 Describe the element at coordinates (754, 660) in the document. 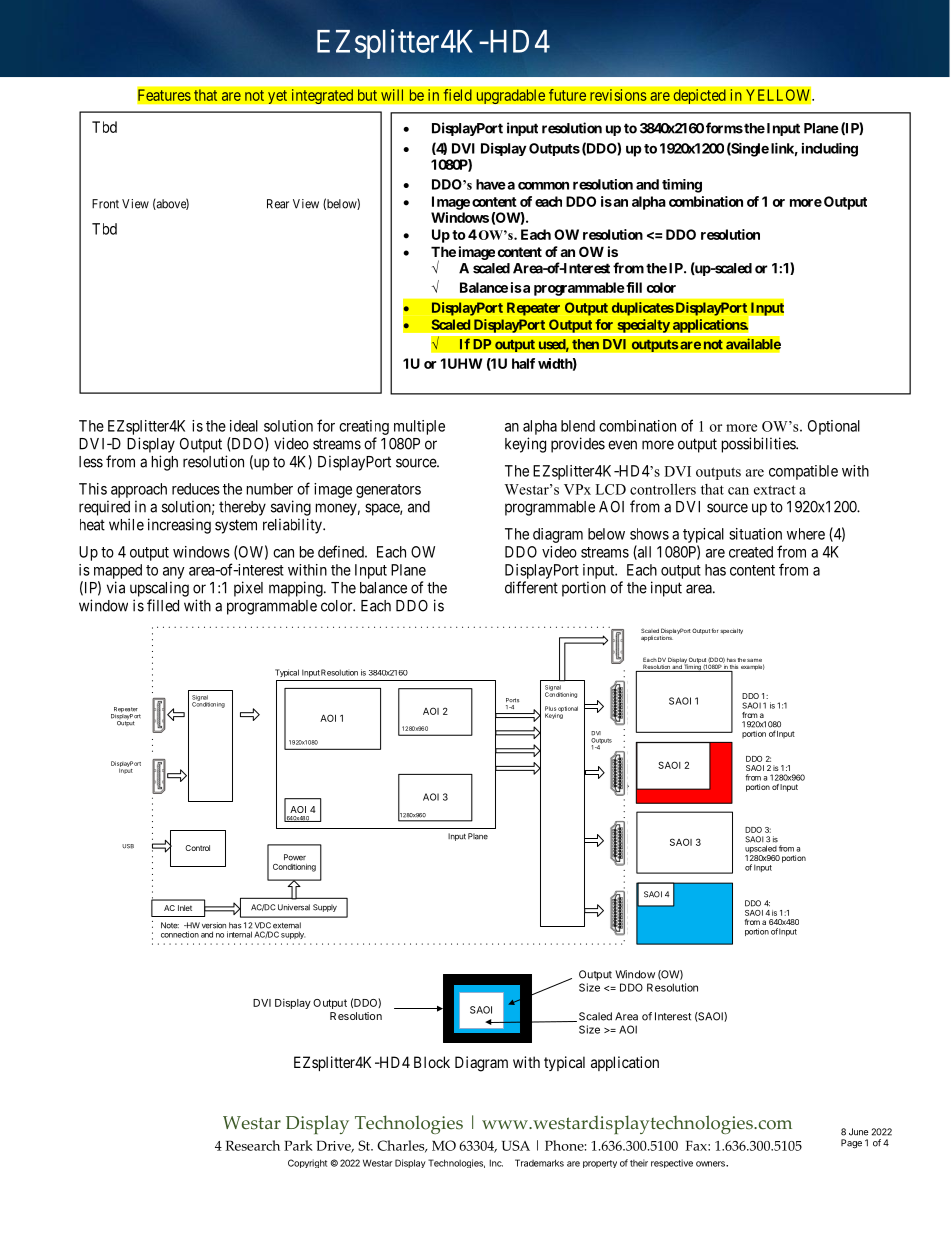

I see `same` at that location.
